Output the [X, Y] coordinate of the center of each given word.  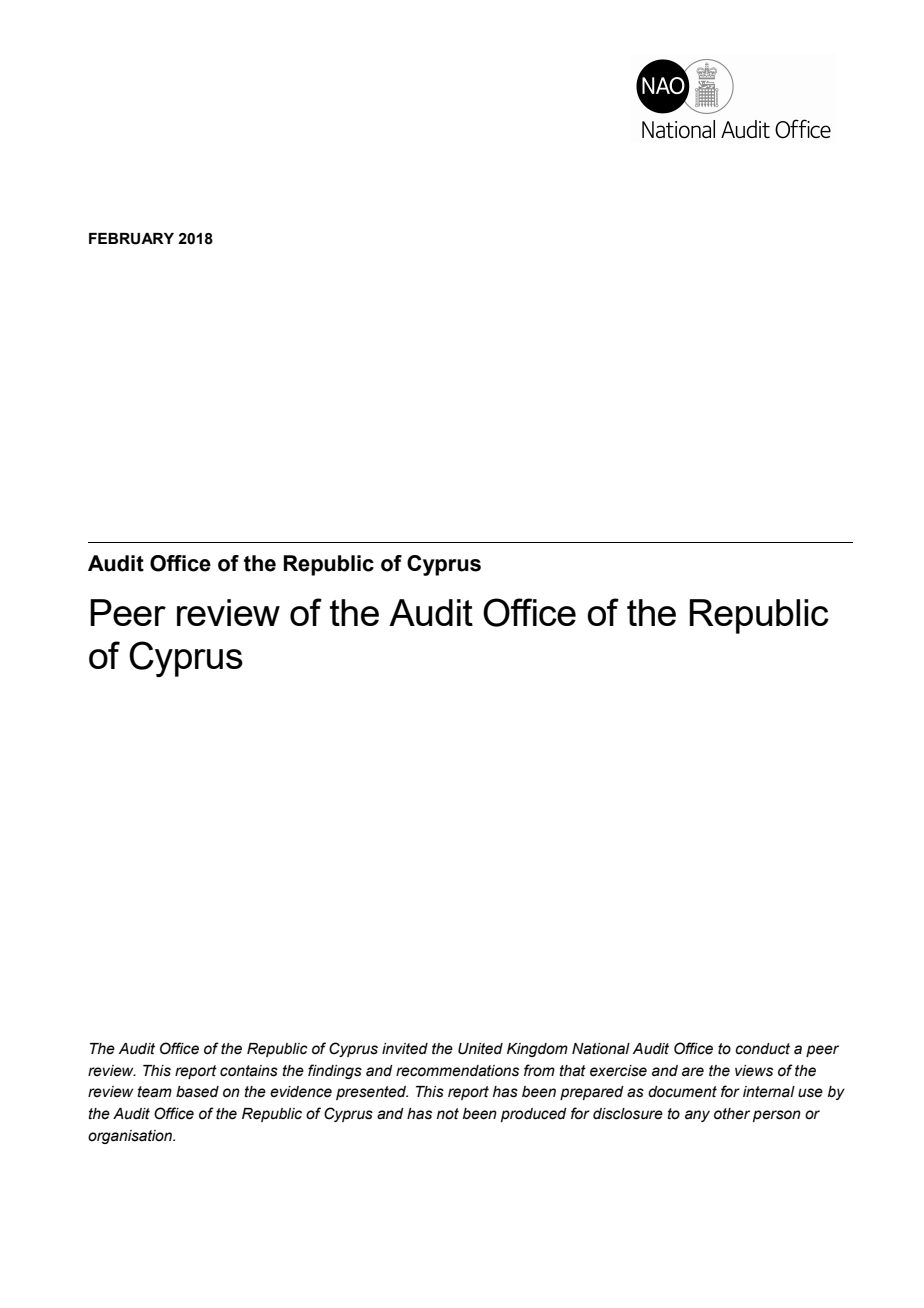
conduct [762, 1049]
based [197, 1092]
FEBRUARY [131, 239]
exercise [618, 1071]
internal [769, 1092]
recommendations [457, 1071]
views [754, 1071]
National [601, 1049]
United [480, 1049]
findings [335, 1071]
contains [249, 1071]
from [539, 1070]
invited [405, 1049]
